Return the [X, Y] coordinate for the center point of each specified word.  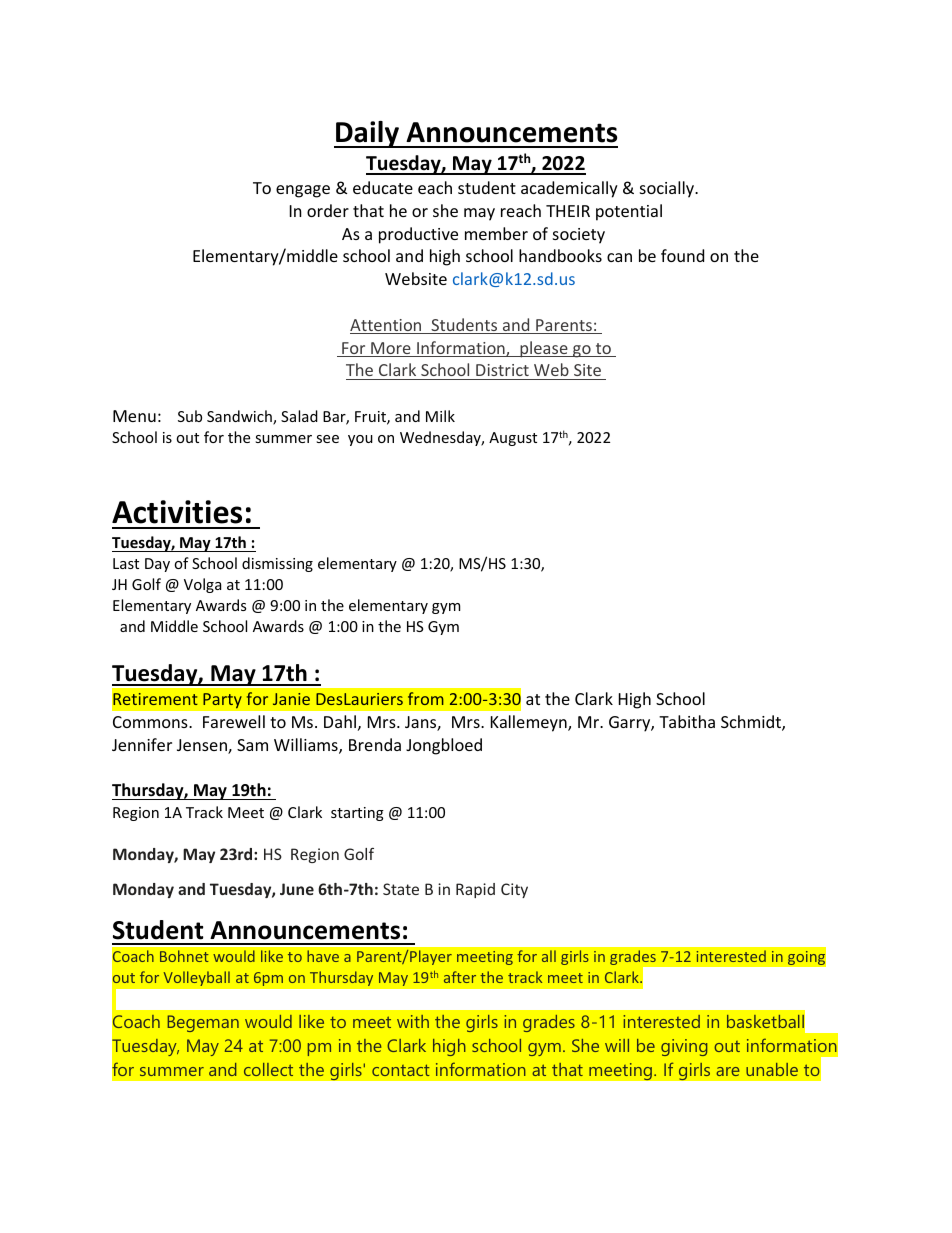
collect [268, 1069]
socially [668, 189]
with [413, 1021]
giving [684, 1047]
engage [303, 191]
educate [383, 187]
